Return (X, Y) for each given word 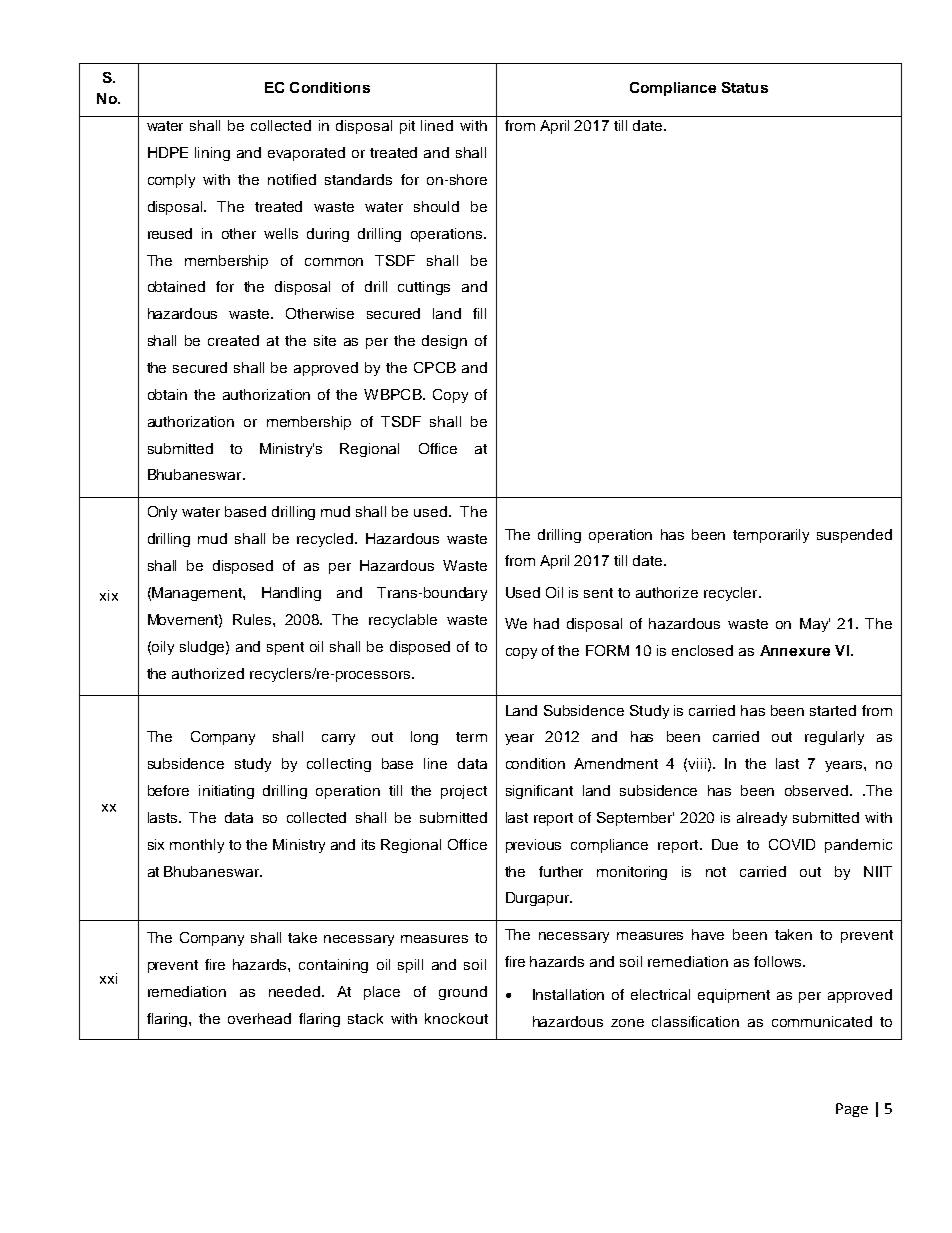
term (471, 737)
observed (816, 790)
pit (407, 127)
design (444, 342)
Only (162, 513)
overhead (259, 1018)
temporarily (771, 536)
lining (212, 154)
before (168, 790)
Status (745, 87)
